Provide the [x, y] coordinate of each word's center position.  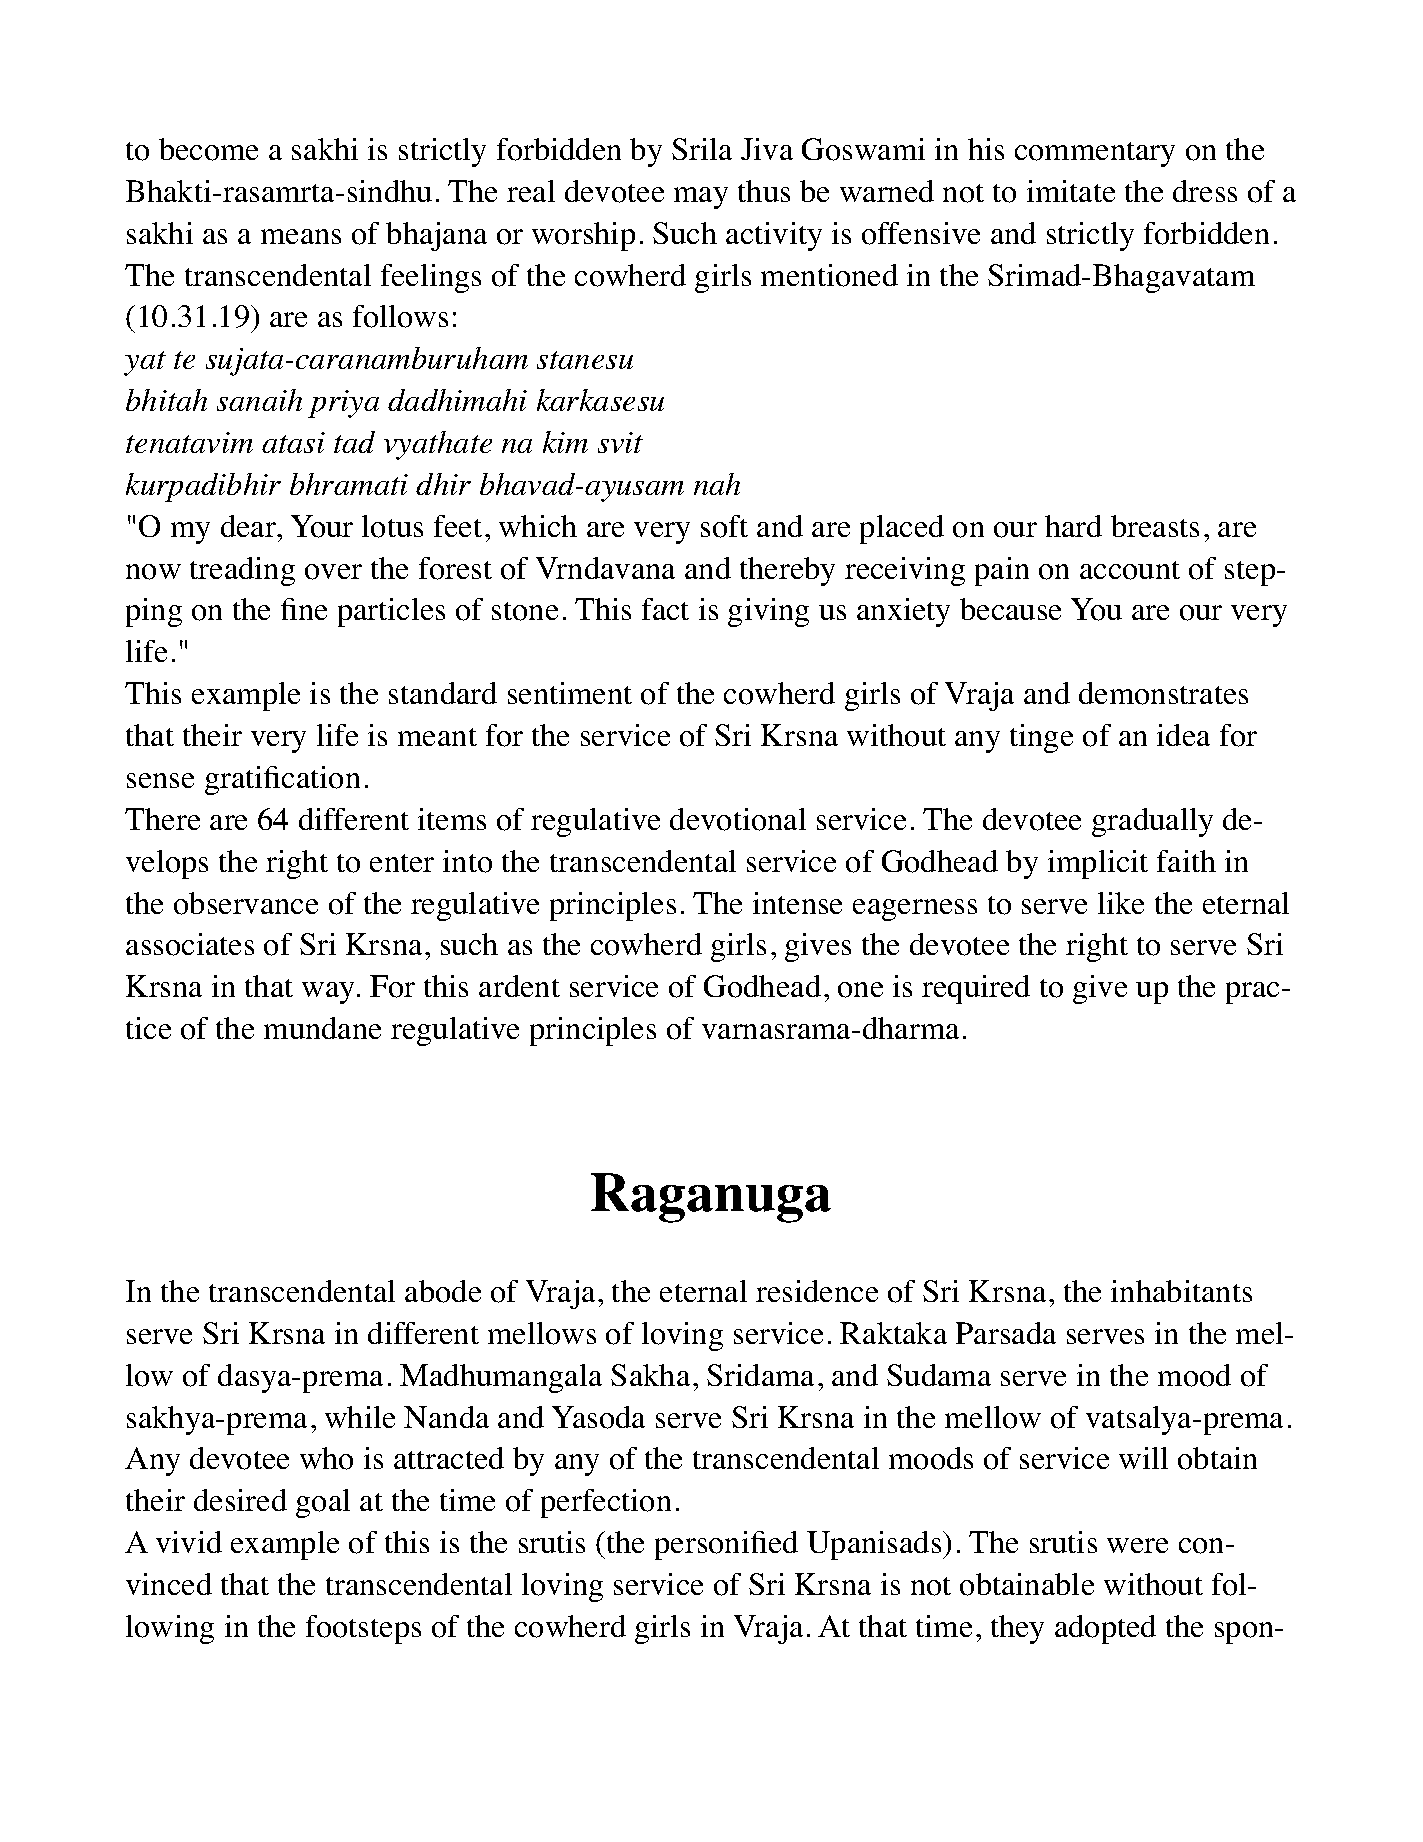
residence [817, 1291]
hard [1073, 526]
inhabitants [1181, 1291]
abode [443, 1291]
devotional [738, 819]
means [301, 236]
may [701, 198]
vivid [189, 1542]
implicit [1098, 864]
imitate [1071, 191]
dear [250, 526]
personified [726, 1545]
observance [246, 903]
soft [724, 526]
